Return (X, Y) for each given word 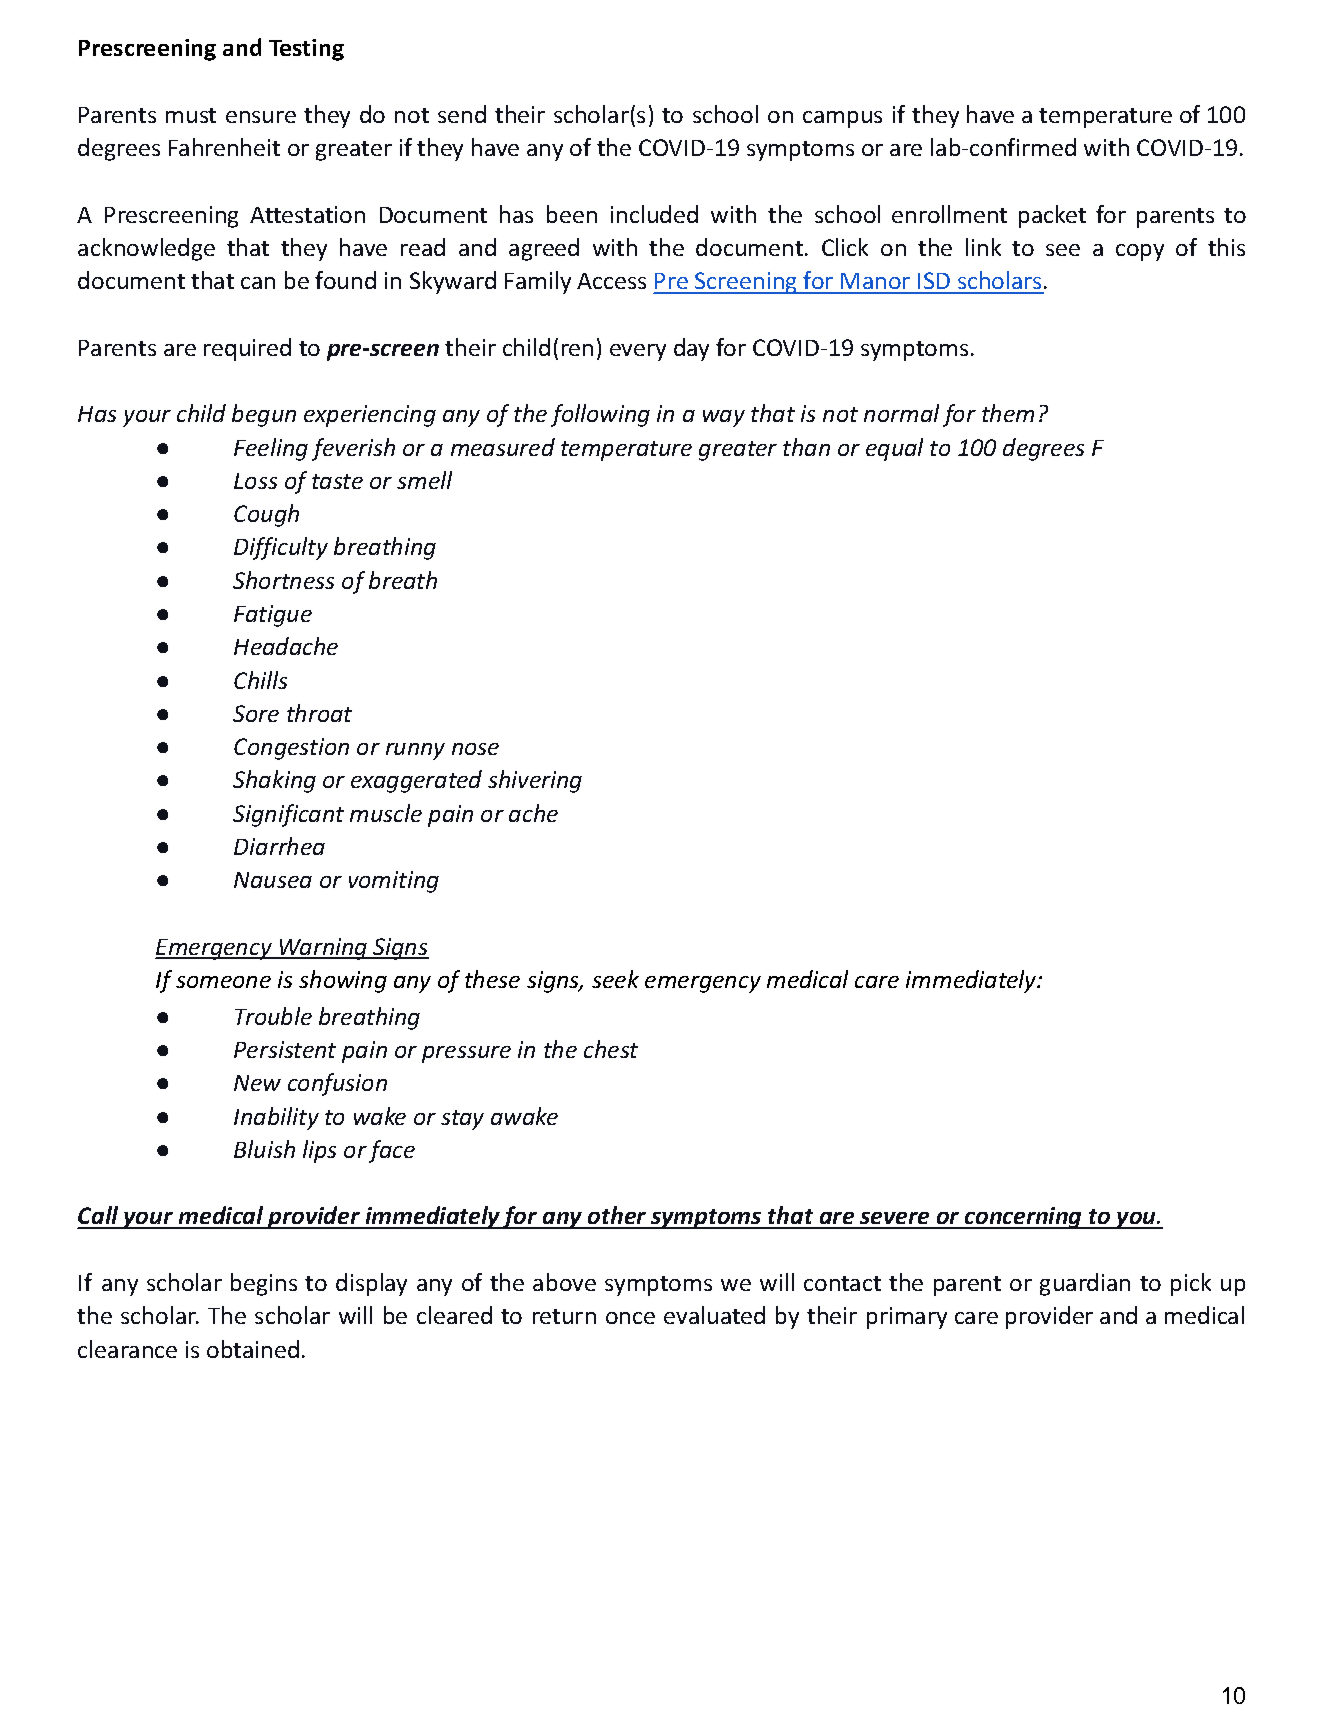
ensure (261, 117)
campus (842, 119)
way (724, 418)
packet (1052, 216)
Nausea (273, 880)
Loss (255, 481)
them (1008, 413)
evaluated (714, 1315)
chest (611, 1049)
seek (615, 979)
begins (264, 1284)
